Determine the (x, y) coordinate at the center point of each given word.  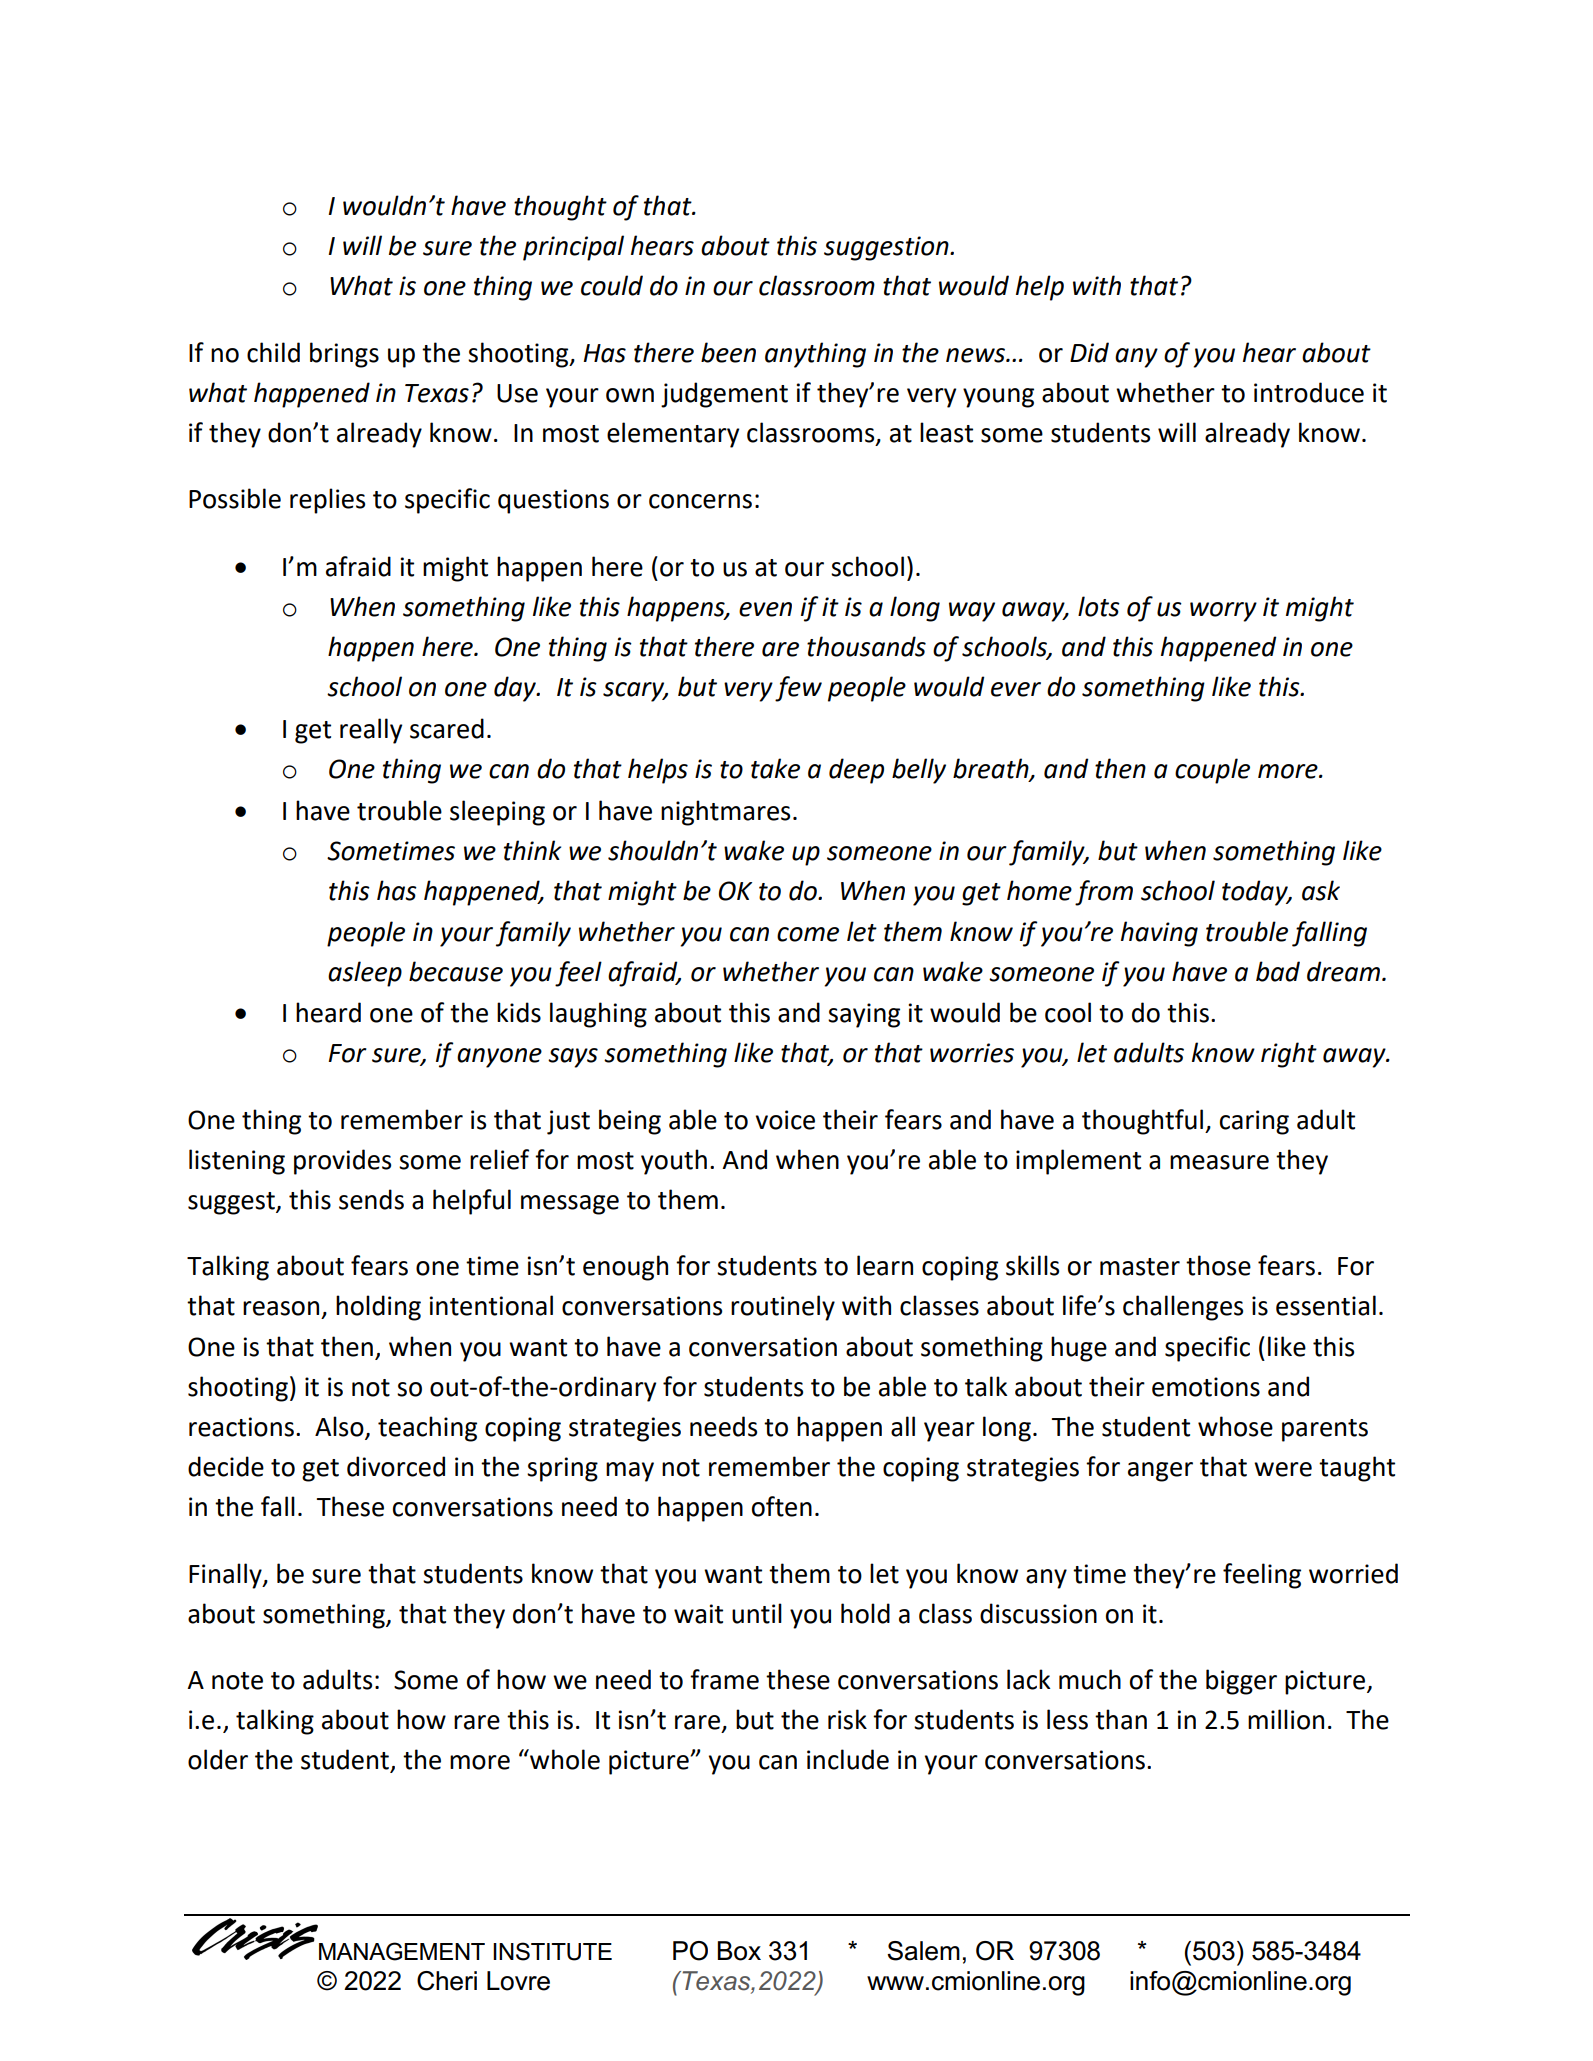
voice (785, 1120)
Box (739, 1951)
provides (342, 1162)
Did (1089, 352)
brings (344, 355)
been (728, 352)
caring (1254, 1122)
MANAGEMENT (402, 1951)
